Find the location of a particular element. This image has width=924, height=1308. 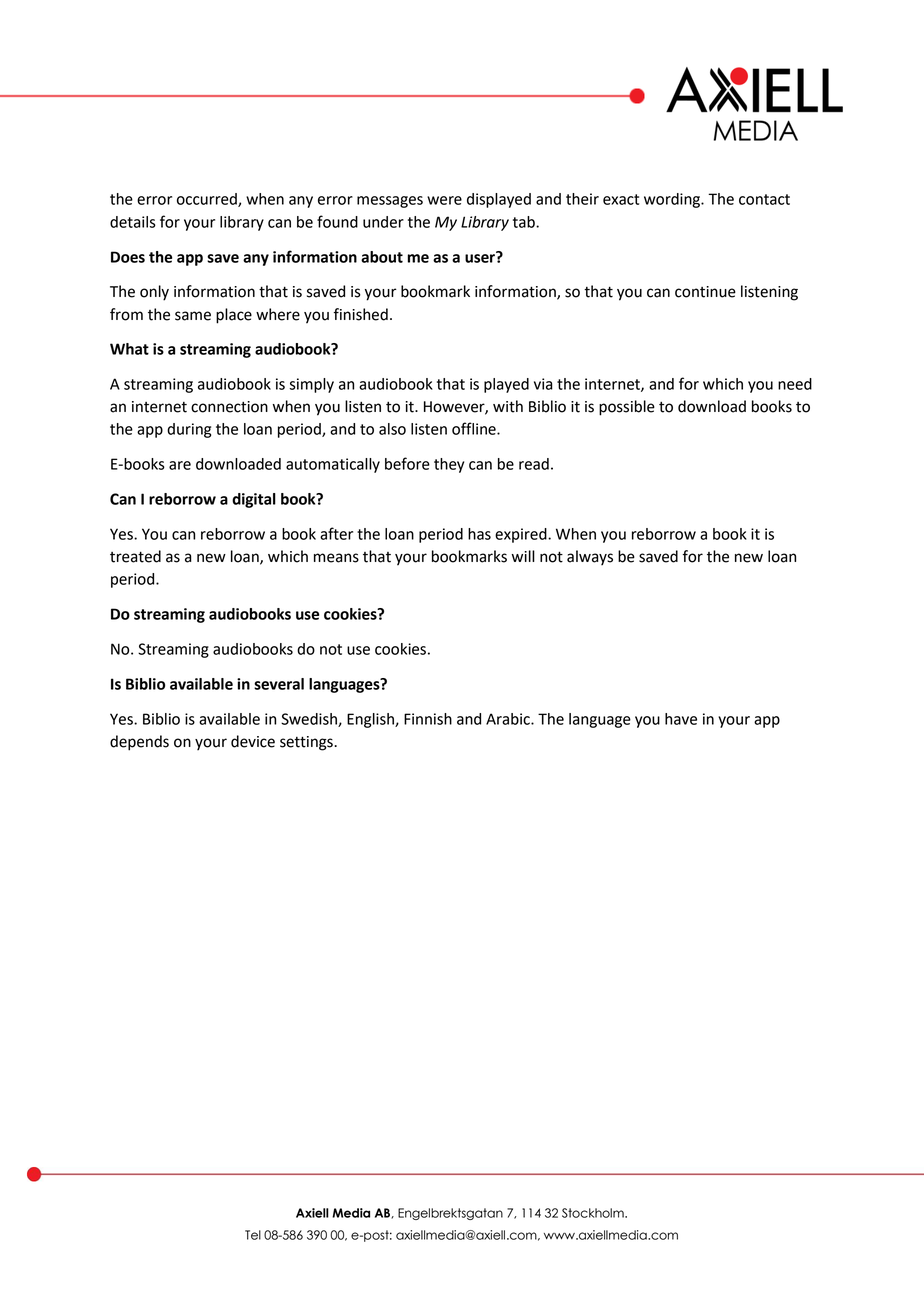

user is located at coordinates (481, 257).
